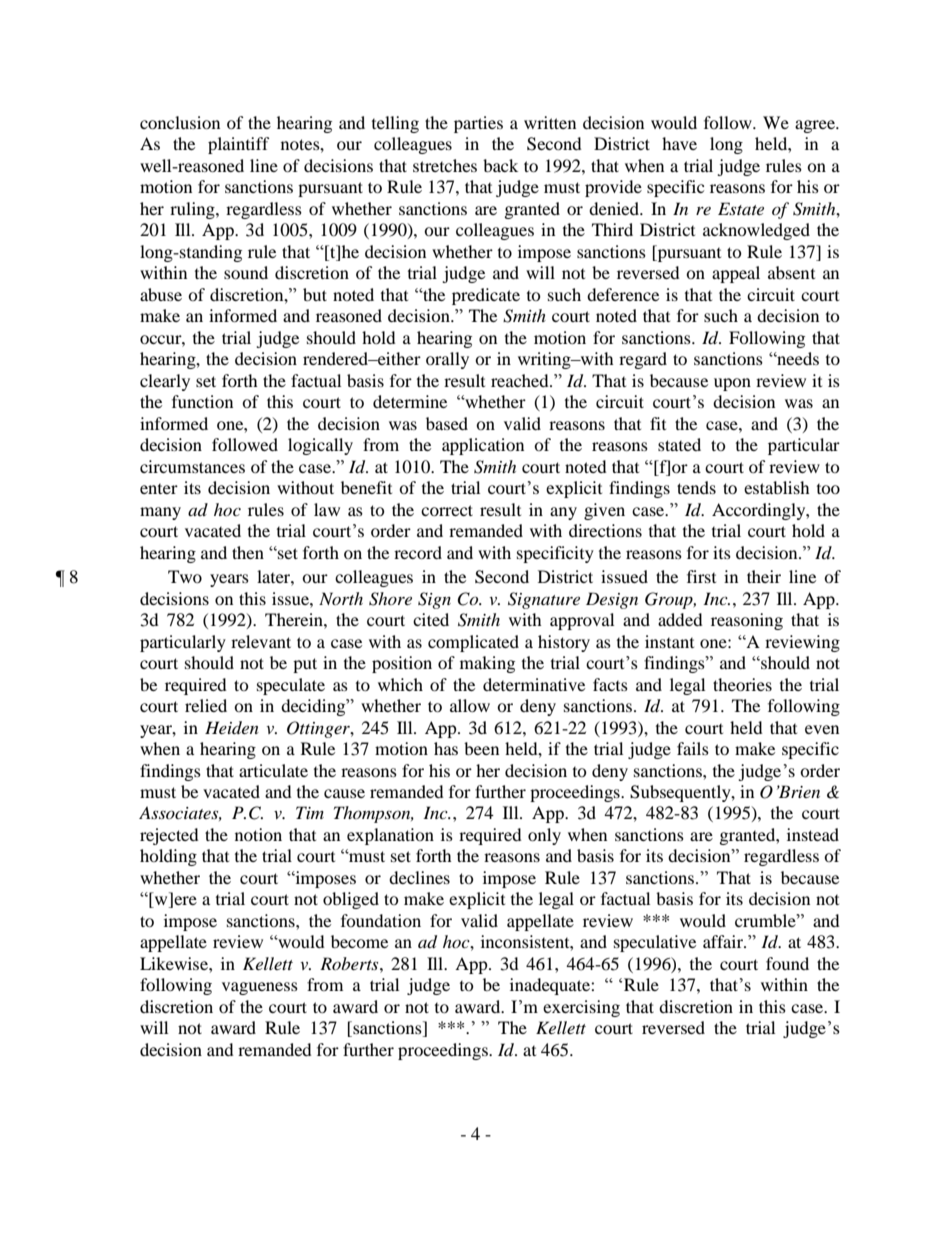 This screenshot has width=952, height=1233. Describe the element at coordinates (679, 143) in the screenshot. I see `have` at that location.
